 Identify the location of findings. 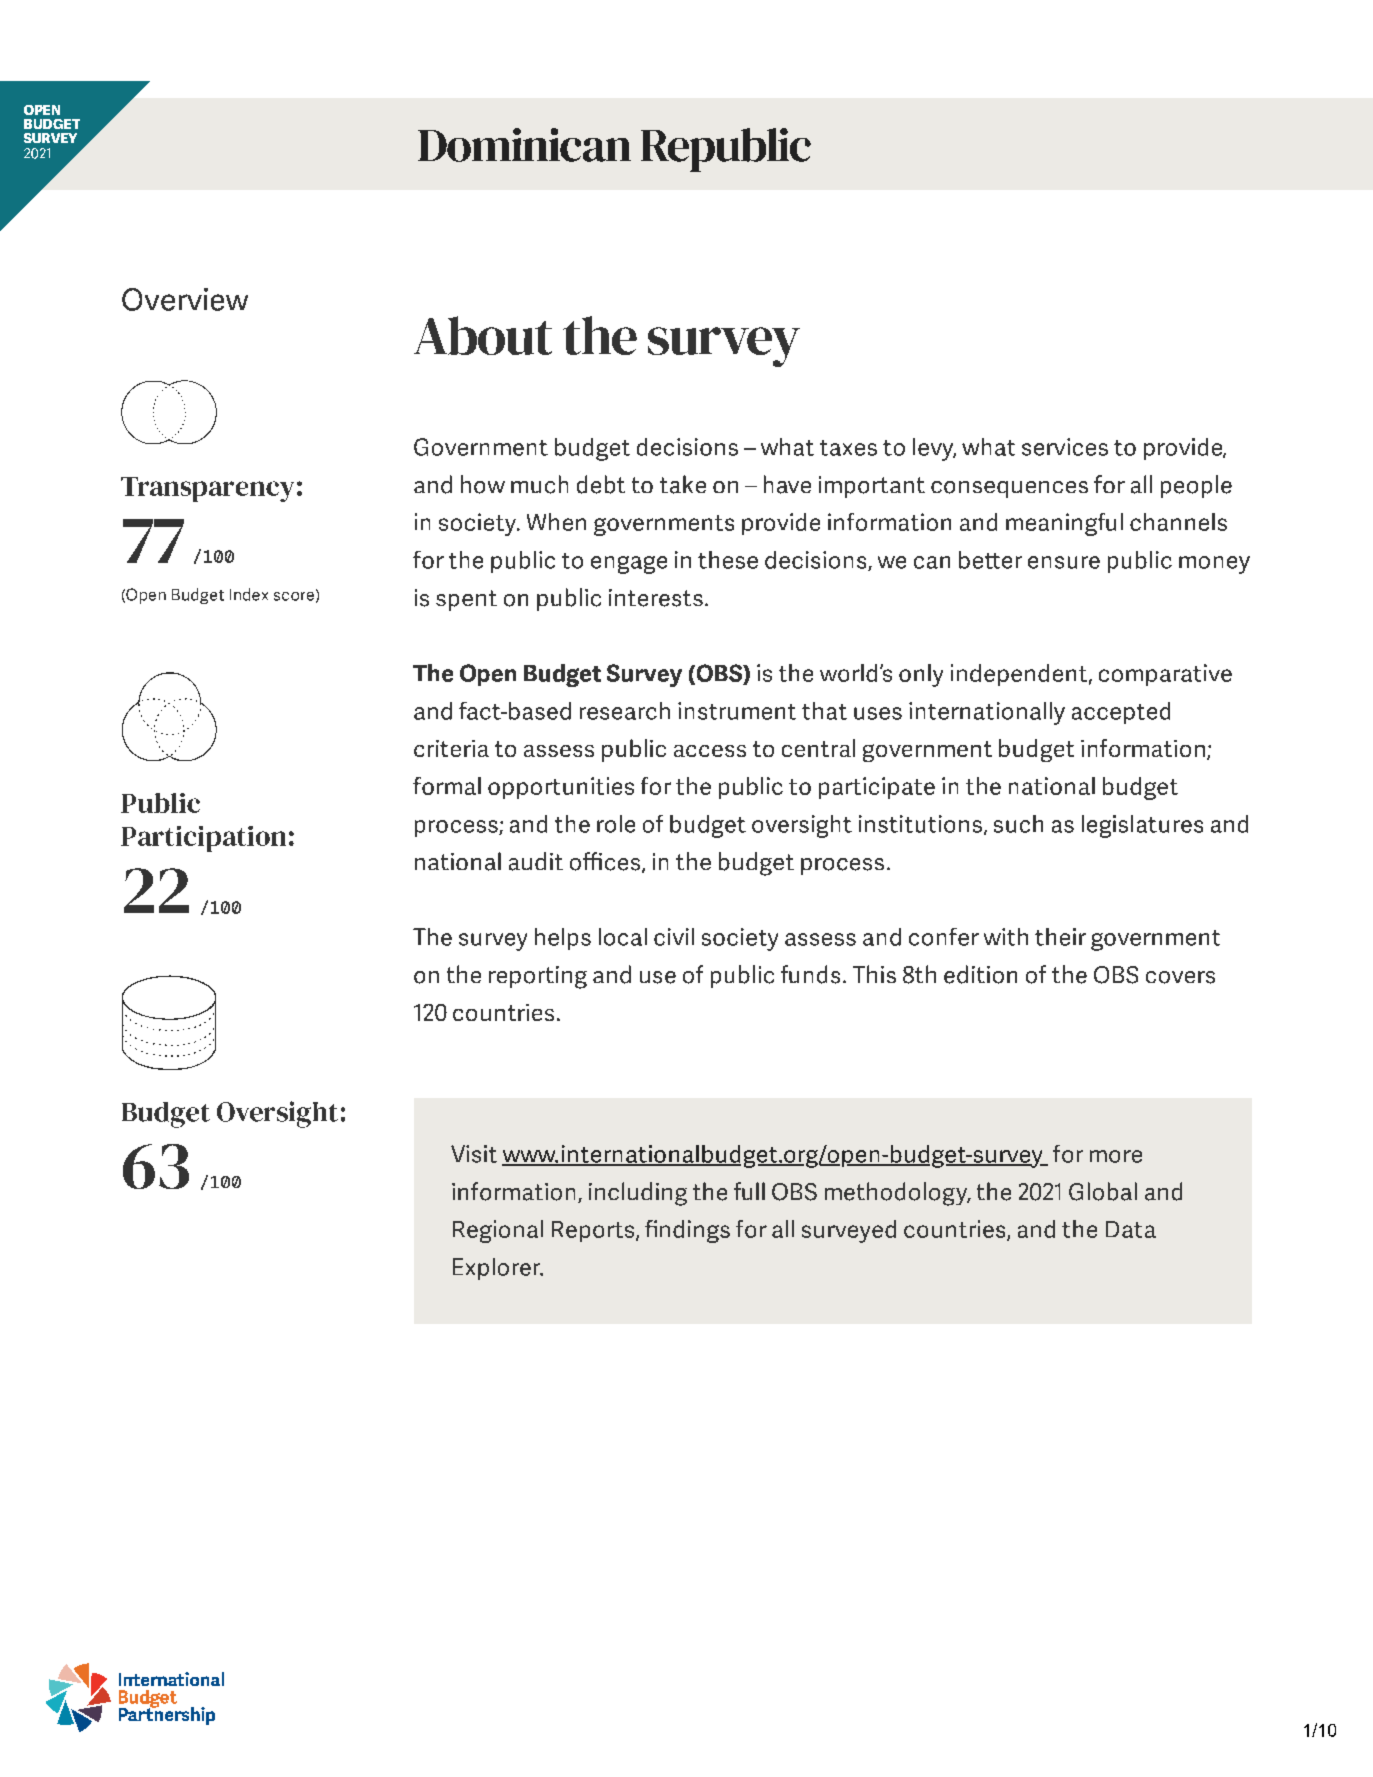
(687, 1231).
